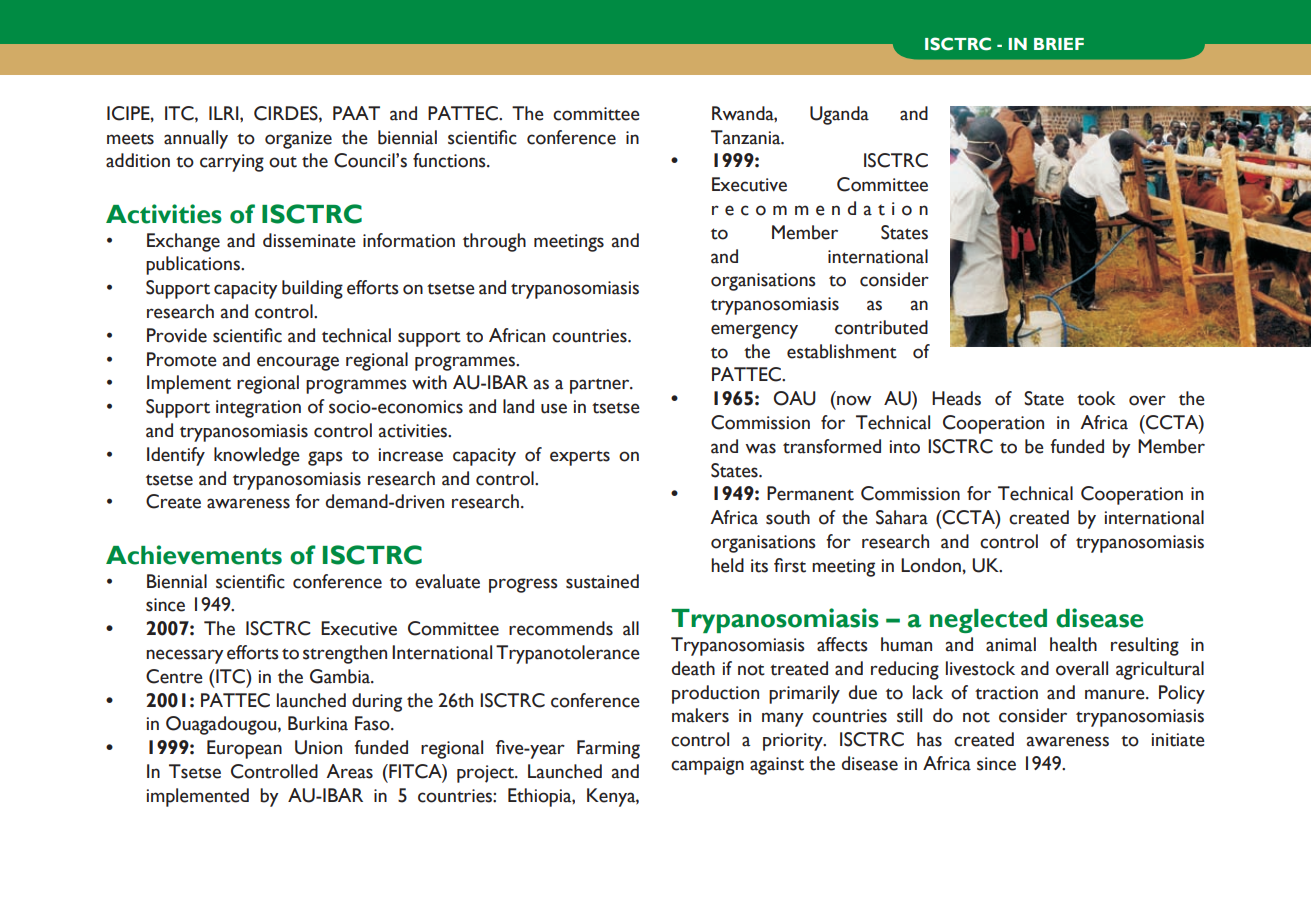 The height and width of the page is (924, 1311). Describe the element at coordinates (1096, 398) in the page. I see `took` at that location.
